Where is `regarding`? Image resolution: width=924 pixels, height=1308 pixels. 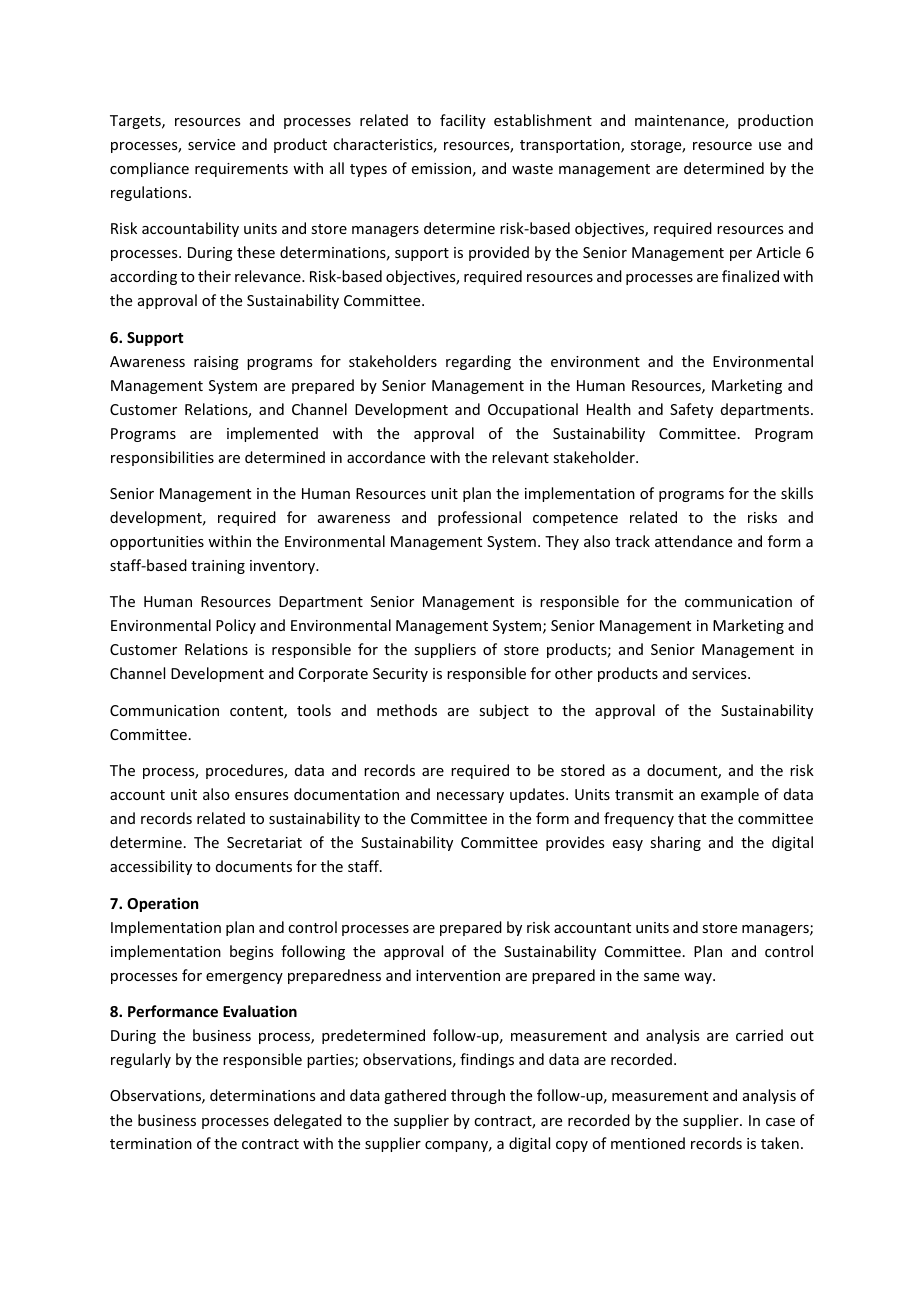
regarding is located at coordinates (478, 362).
